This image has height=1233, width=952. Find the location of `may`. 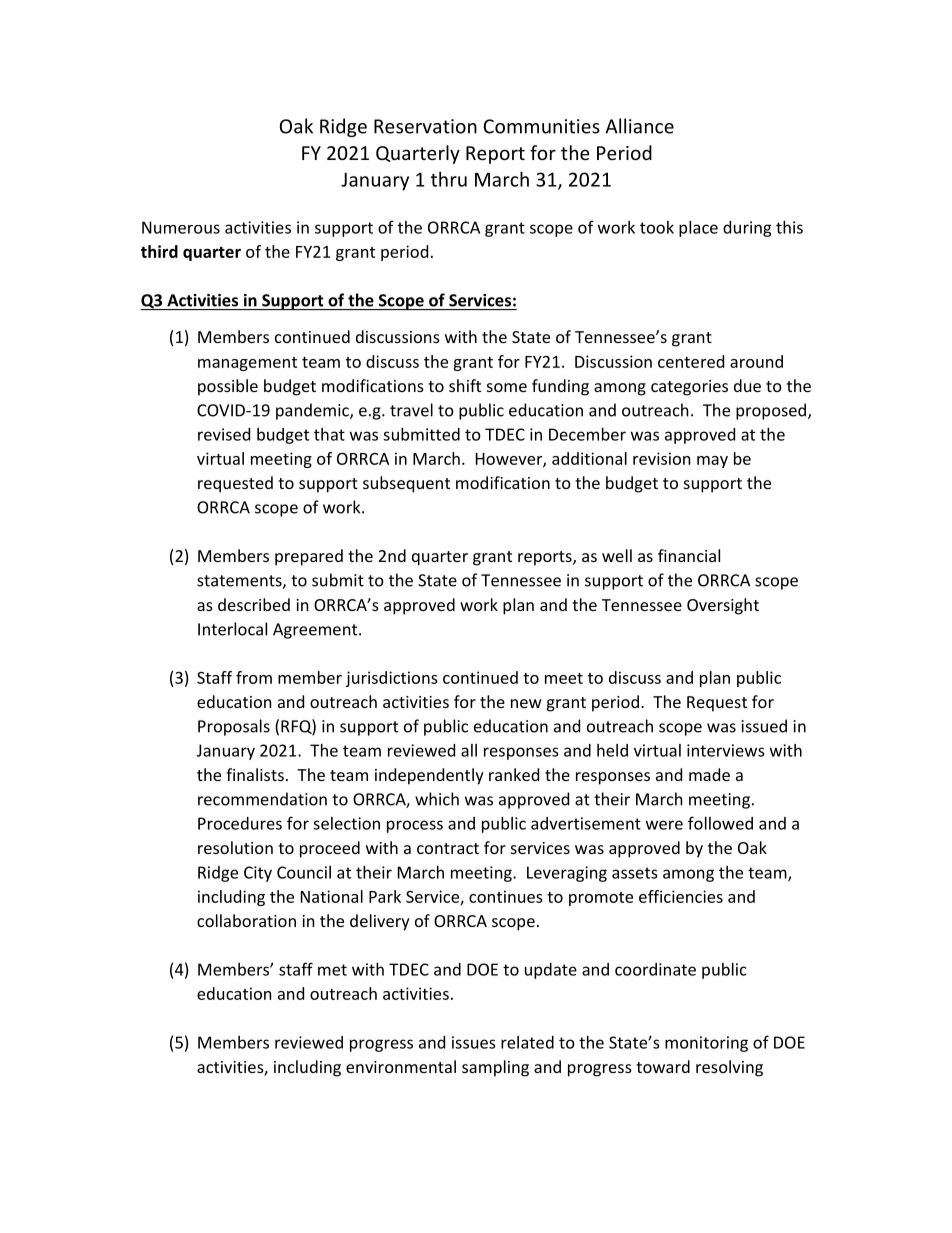

may is located at coordinates (712, 462).
